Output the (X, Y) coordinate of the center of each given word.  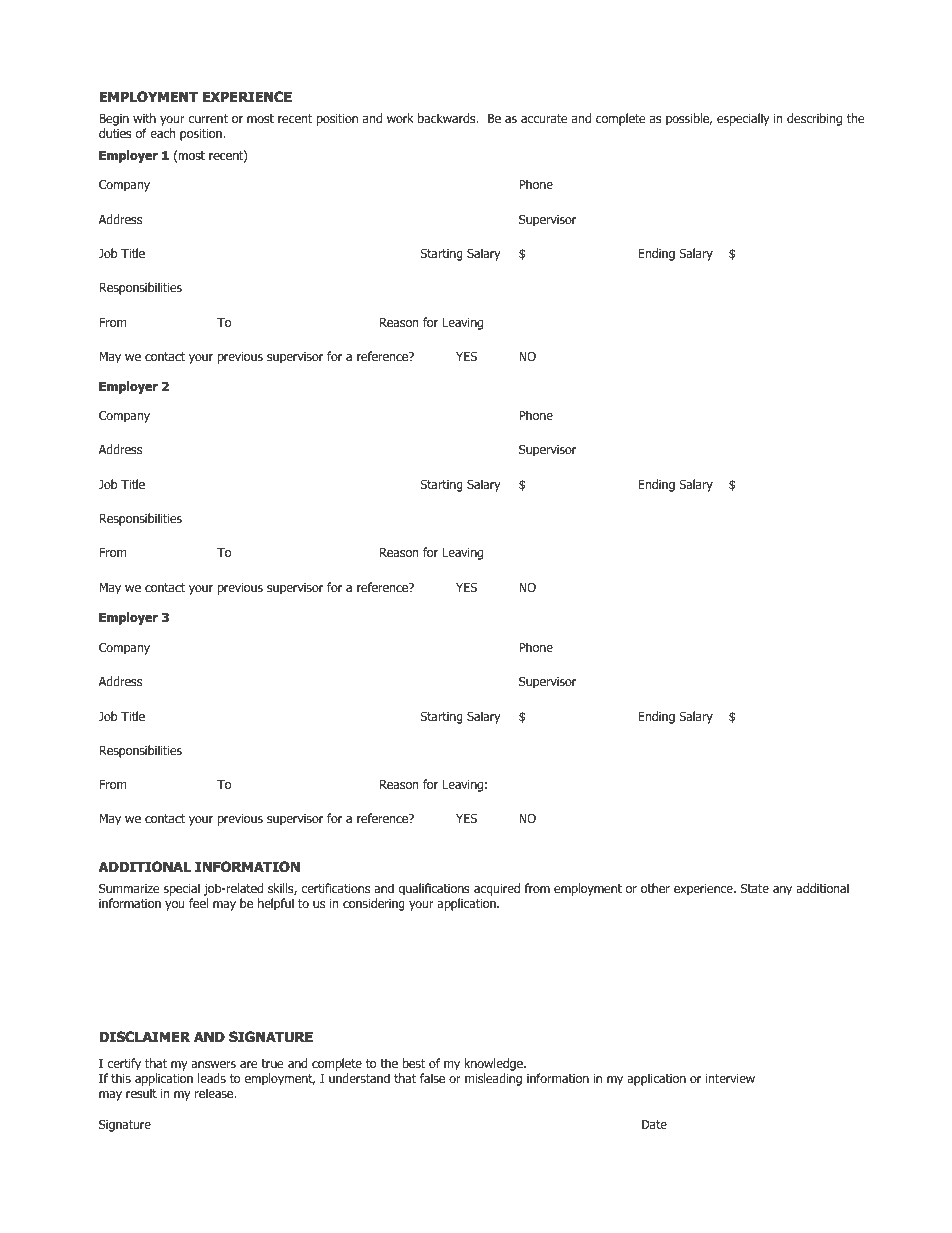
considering (374, 905)
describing (814, 119)
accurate (544, 118)
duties (115, 133)
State (755, 888)
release (215, 1093)
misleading (493, 1079)
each (162, 133)
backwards (448, 118)
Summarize (129, 888)
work (400, 118)
